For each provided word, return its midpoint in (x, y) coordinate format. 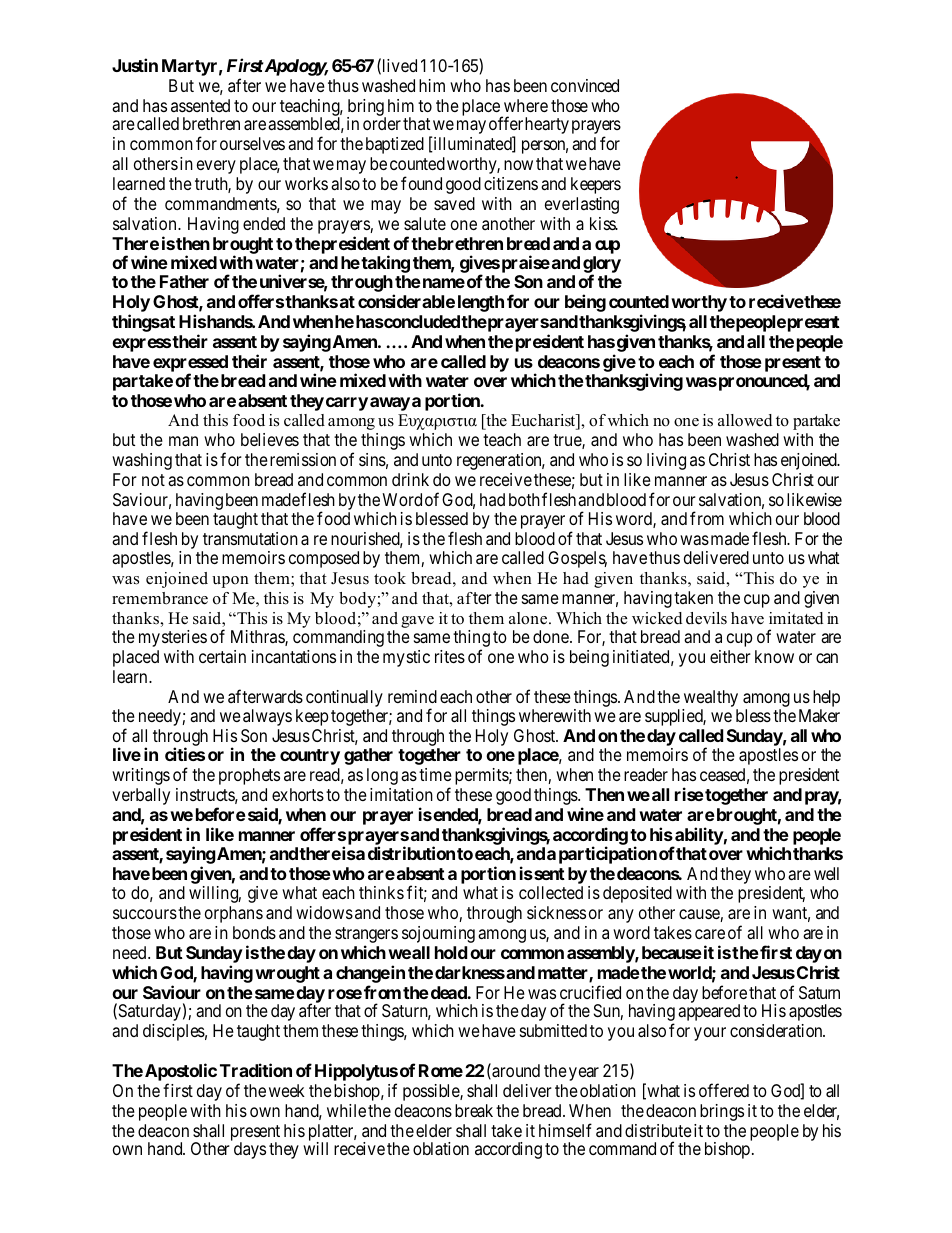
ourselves (252, 143)
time (435, 774)
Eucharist (544, 420)
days (250, 1150)
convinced (585, 85)
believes (270, 439)
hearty (547, 125)
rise (689, 794)
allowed (745, 420)
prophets (249, 776)
